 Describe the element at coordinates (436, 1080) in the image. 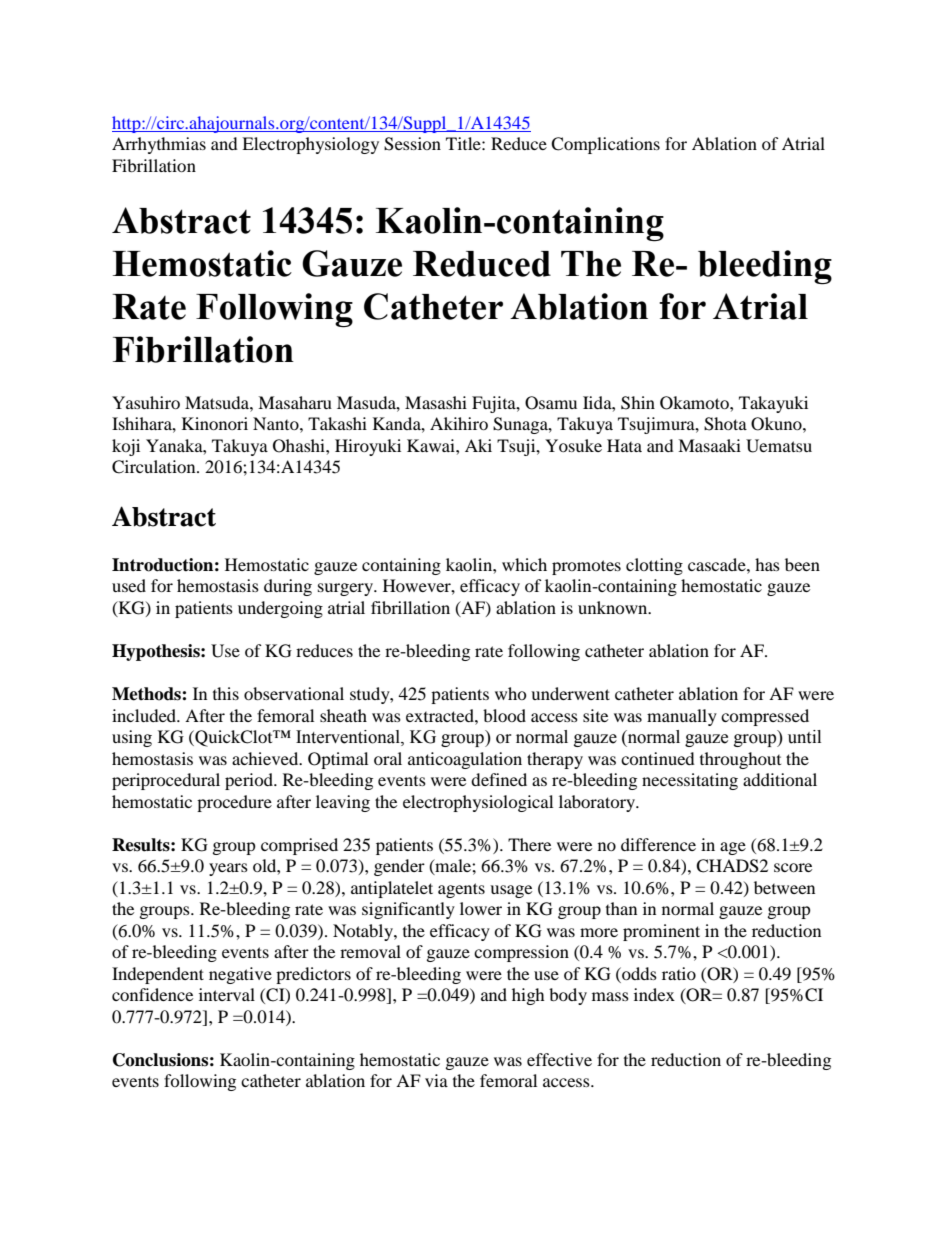

I see `via` at that location.
